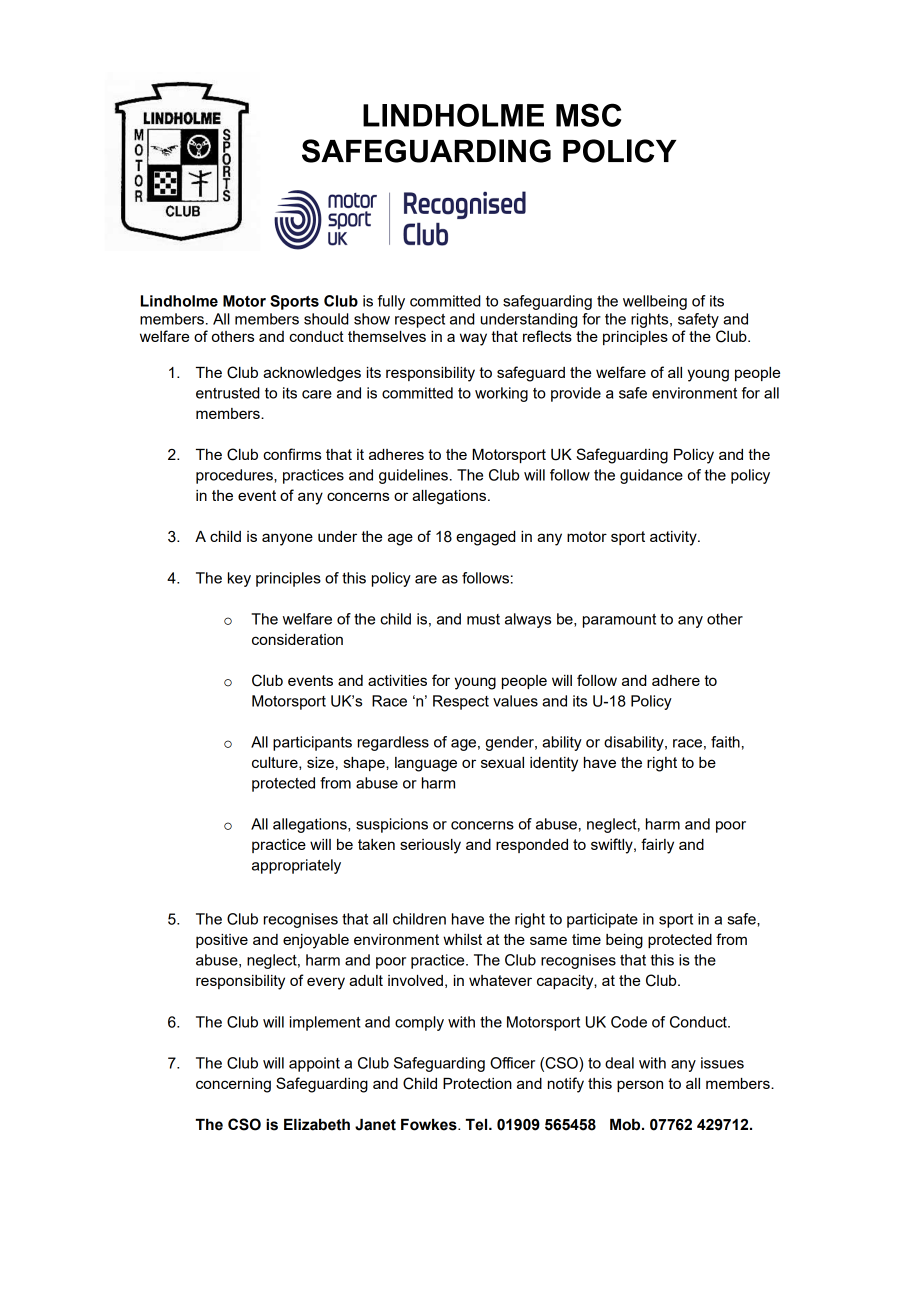 Image resolution: width=924 pixels, height=1307 pixels. What do you see at coordinates (547, 336) in the screenshot?
I see `reflects` at bounding box center [547, 336].
